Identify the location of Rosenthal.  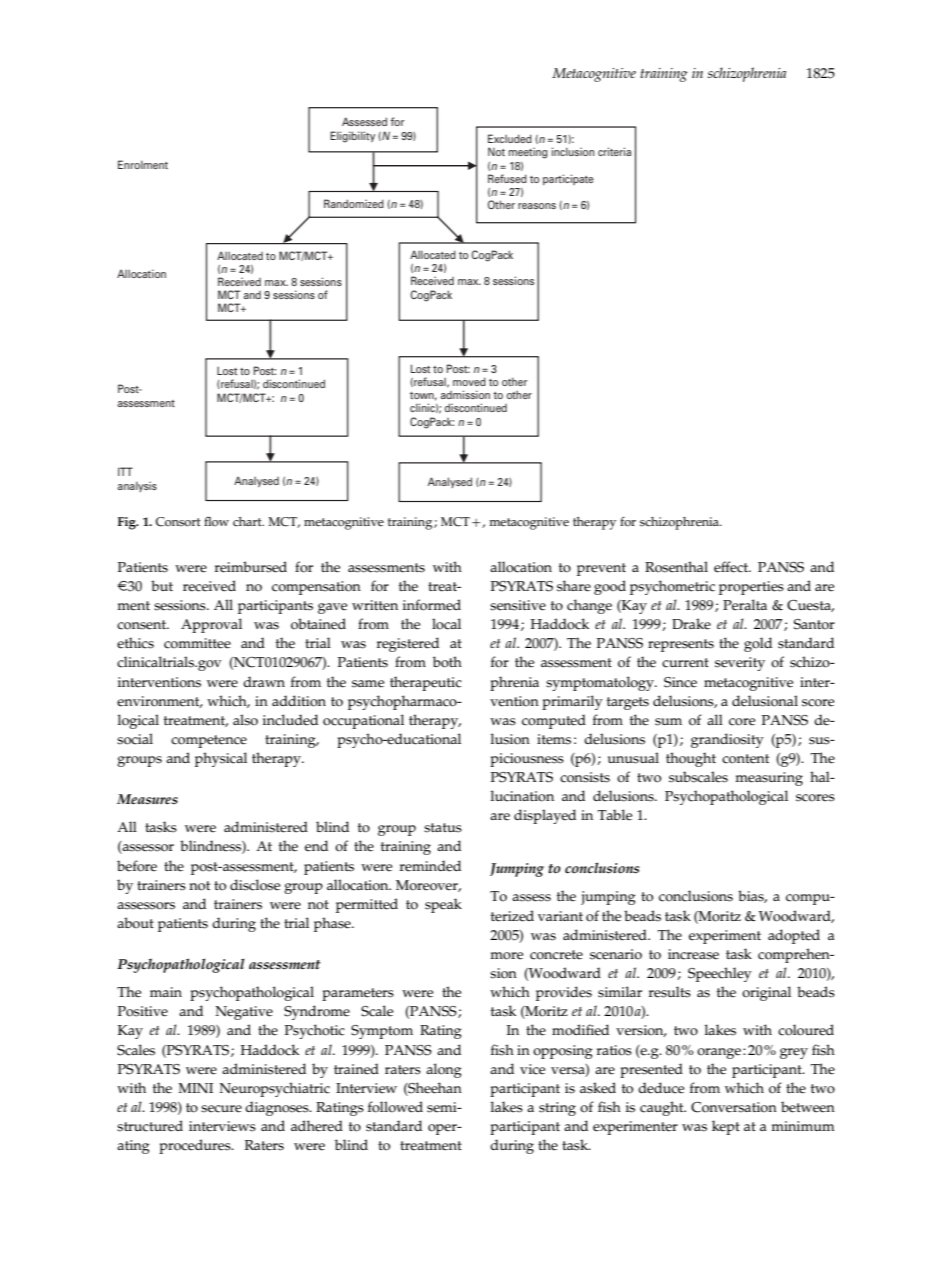
(676, 567).
